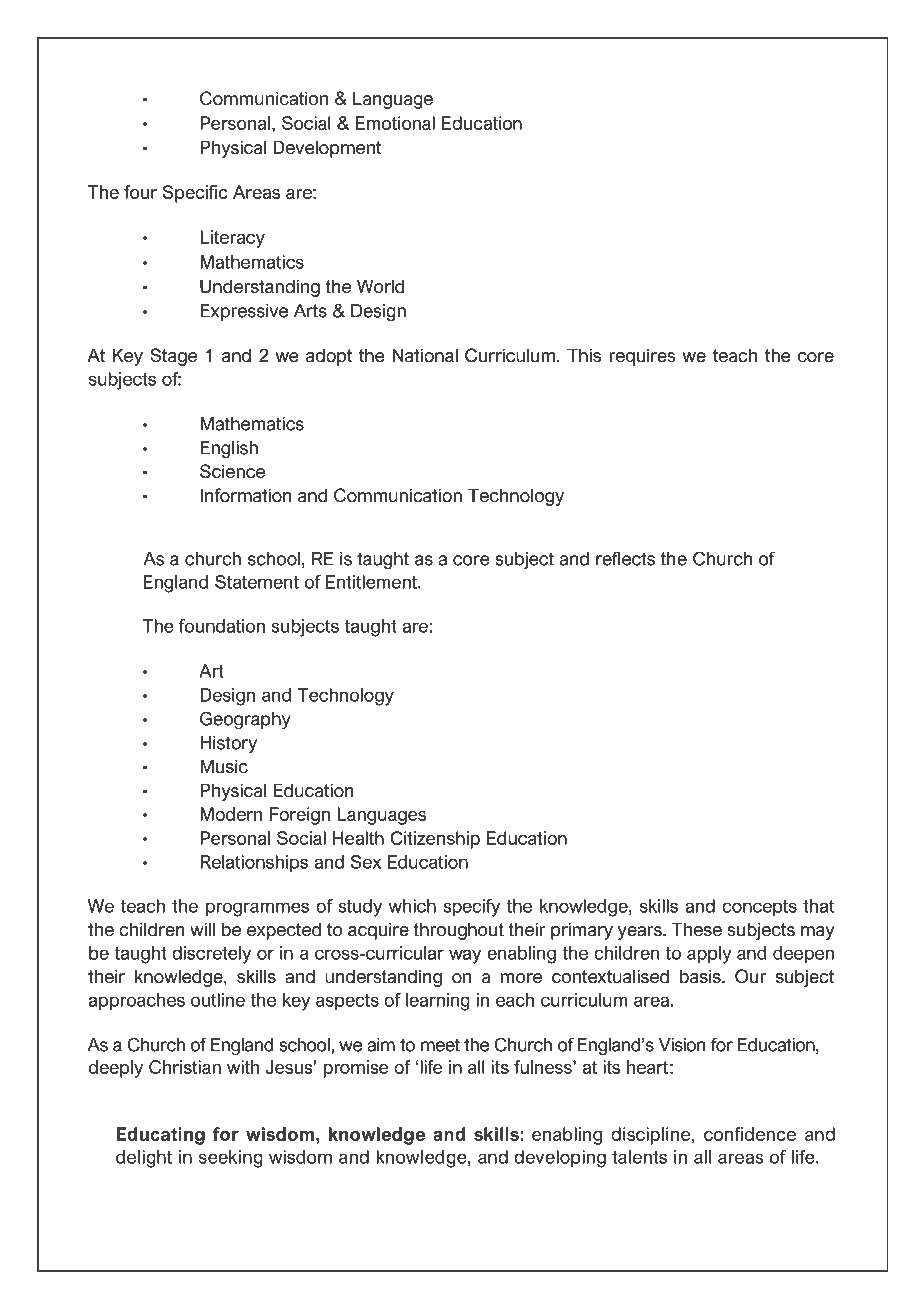  Describe the element at coordinates (642, 357) in the screenshot. I see `requires` at that location.
